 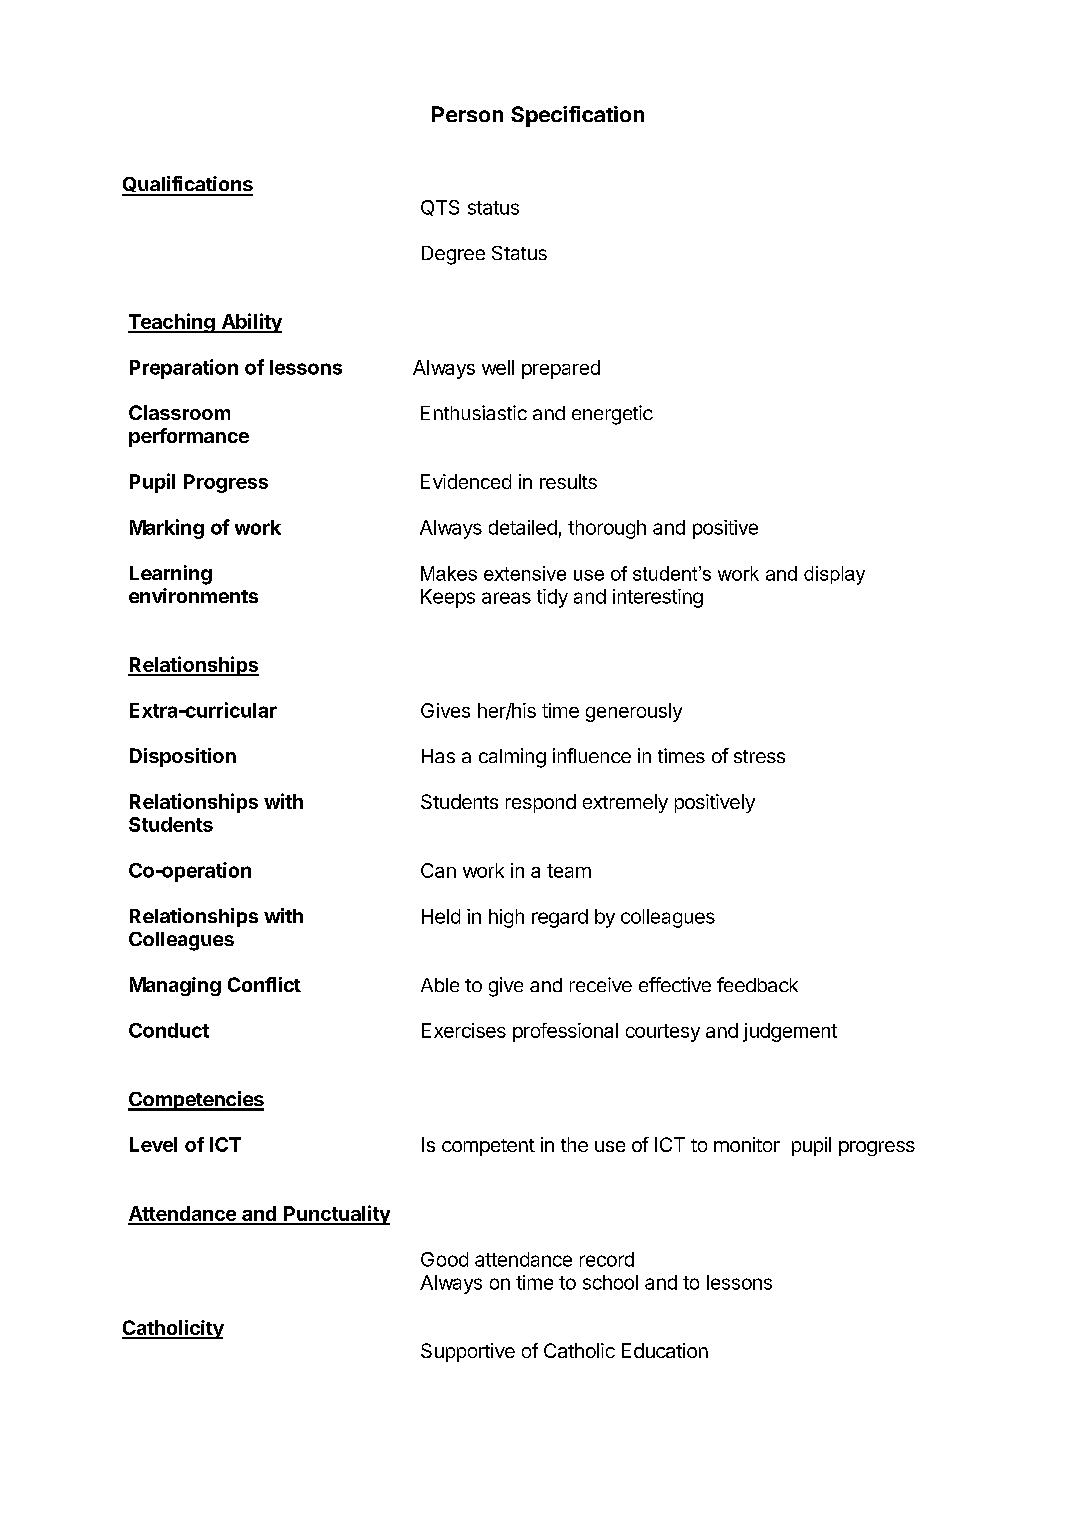 What do you see at coordinates (577, 116) in the image?
I see `Specification` at bounding box center [577, 116].
